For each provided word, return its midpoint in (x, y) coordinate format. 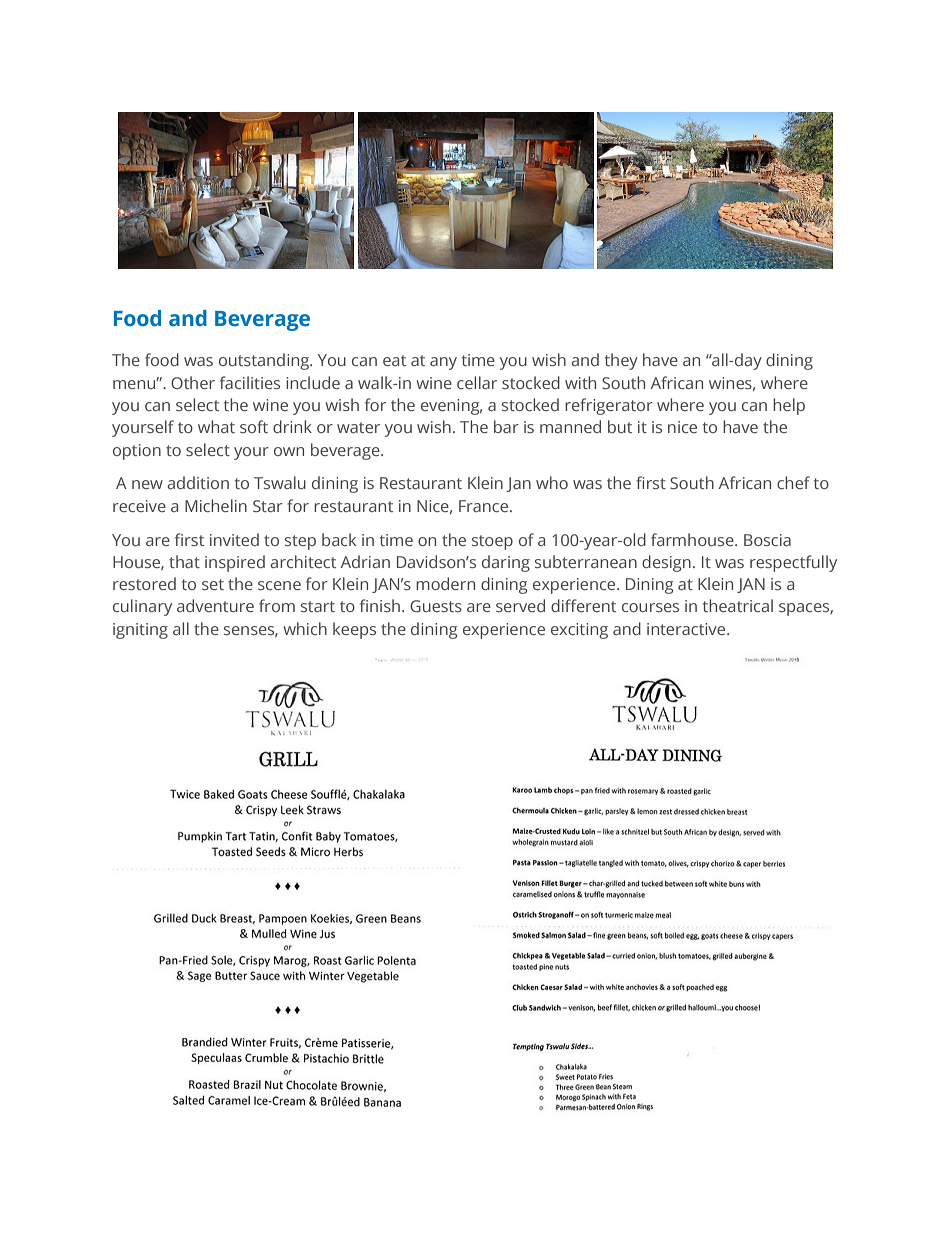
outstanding (265, 361)
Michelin (216, 505)
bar (506, 426)
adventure (215, 605)
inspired (235, 563)
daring (506, 563)
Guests (436, 606)
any (443, 363)
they (621, 361)
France (485, 506)
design (666, 563)
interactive (687, 629)
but (620, 426)
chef (793, 482)
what (216, 426)
